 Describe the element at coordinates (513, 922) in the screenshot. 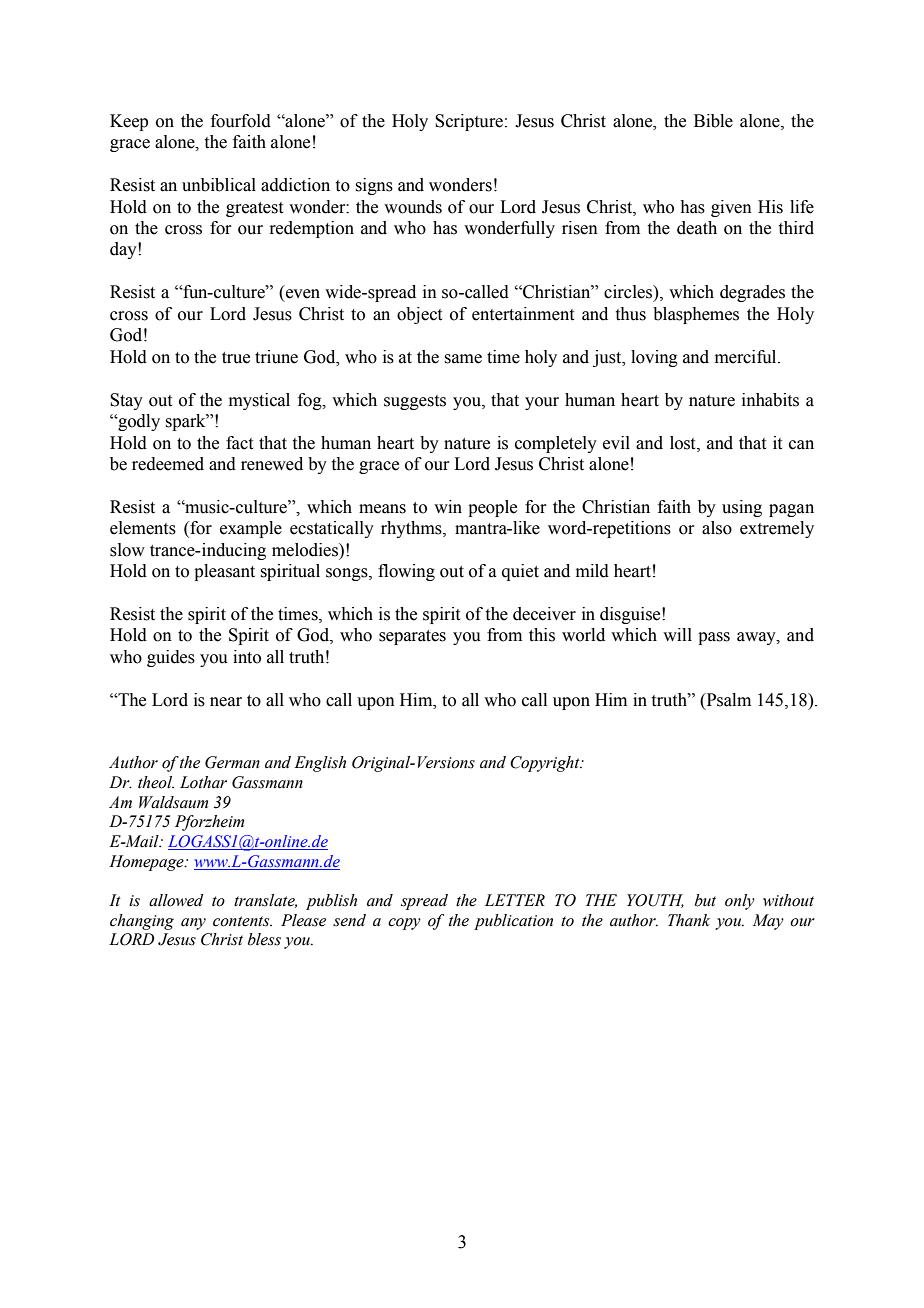

I see `publication` at that location.
